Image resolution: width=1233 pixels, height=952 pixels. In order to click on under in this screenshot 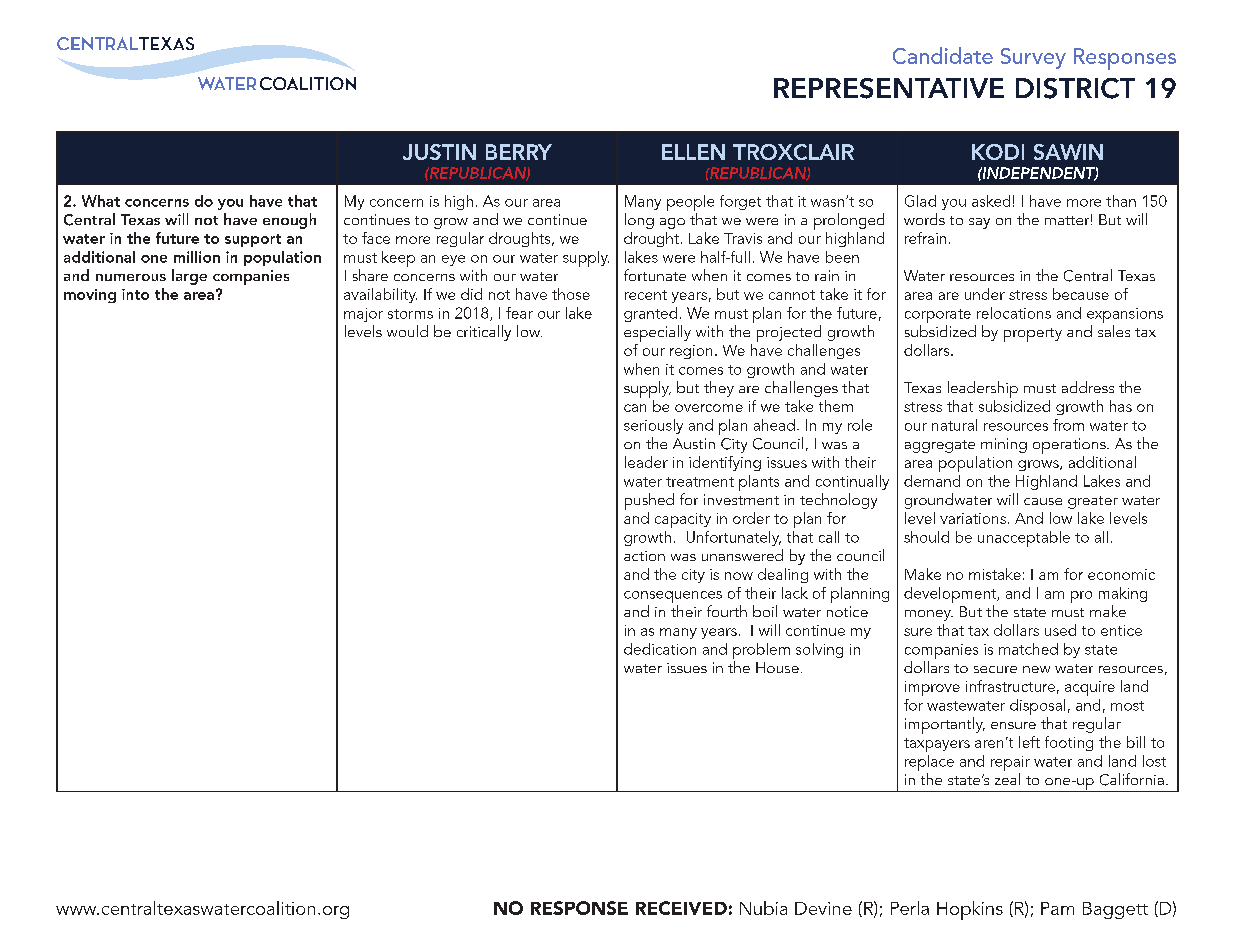, I will do `click(985, 294)`.
